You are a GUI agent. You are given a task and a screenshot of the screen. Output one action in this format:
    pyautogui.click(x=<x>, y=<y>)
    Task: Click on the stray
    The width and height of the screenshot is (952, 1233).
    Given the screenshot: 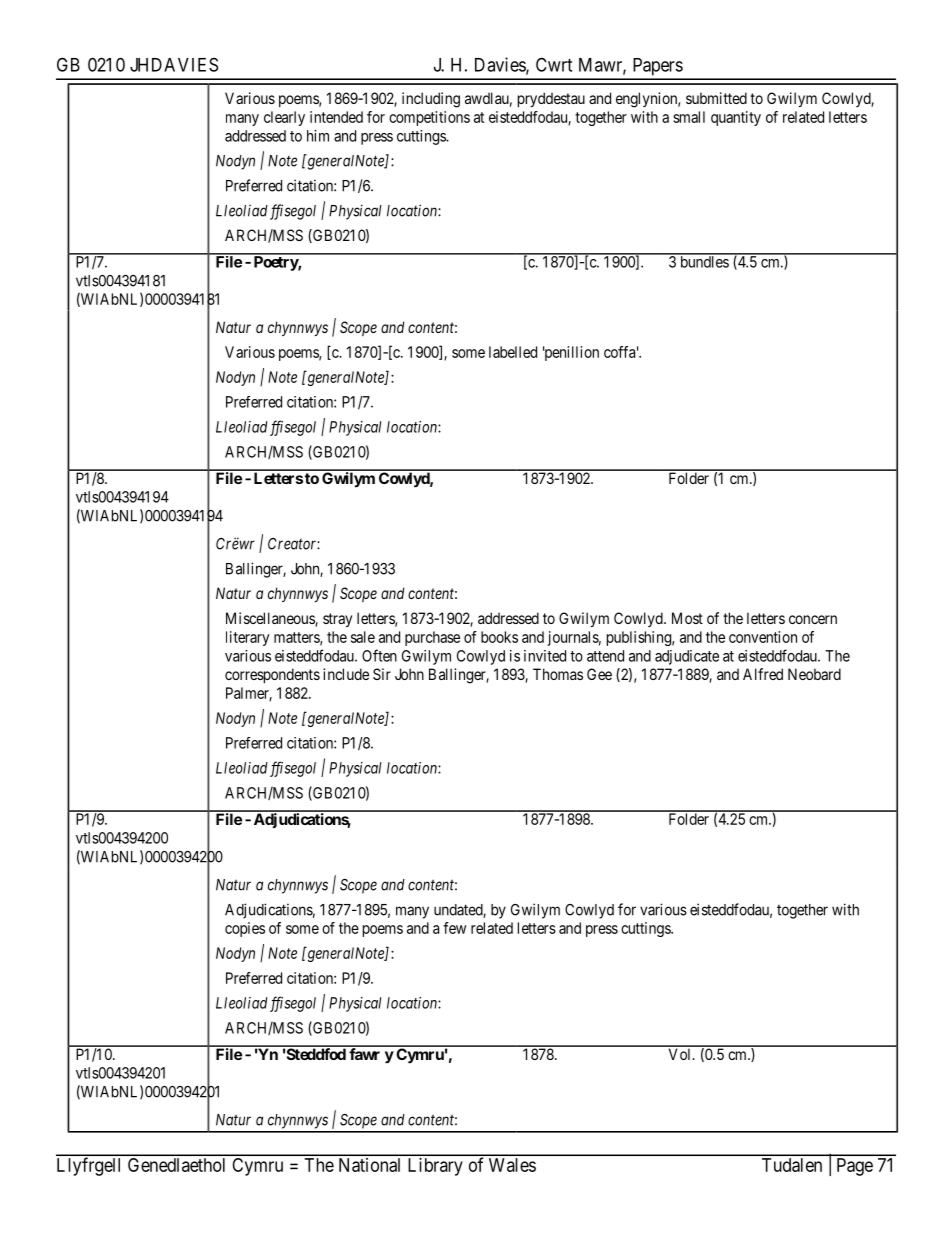 What is the action you would take?
    pyautogui.click(x=337, y=620)
